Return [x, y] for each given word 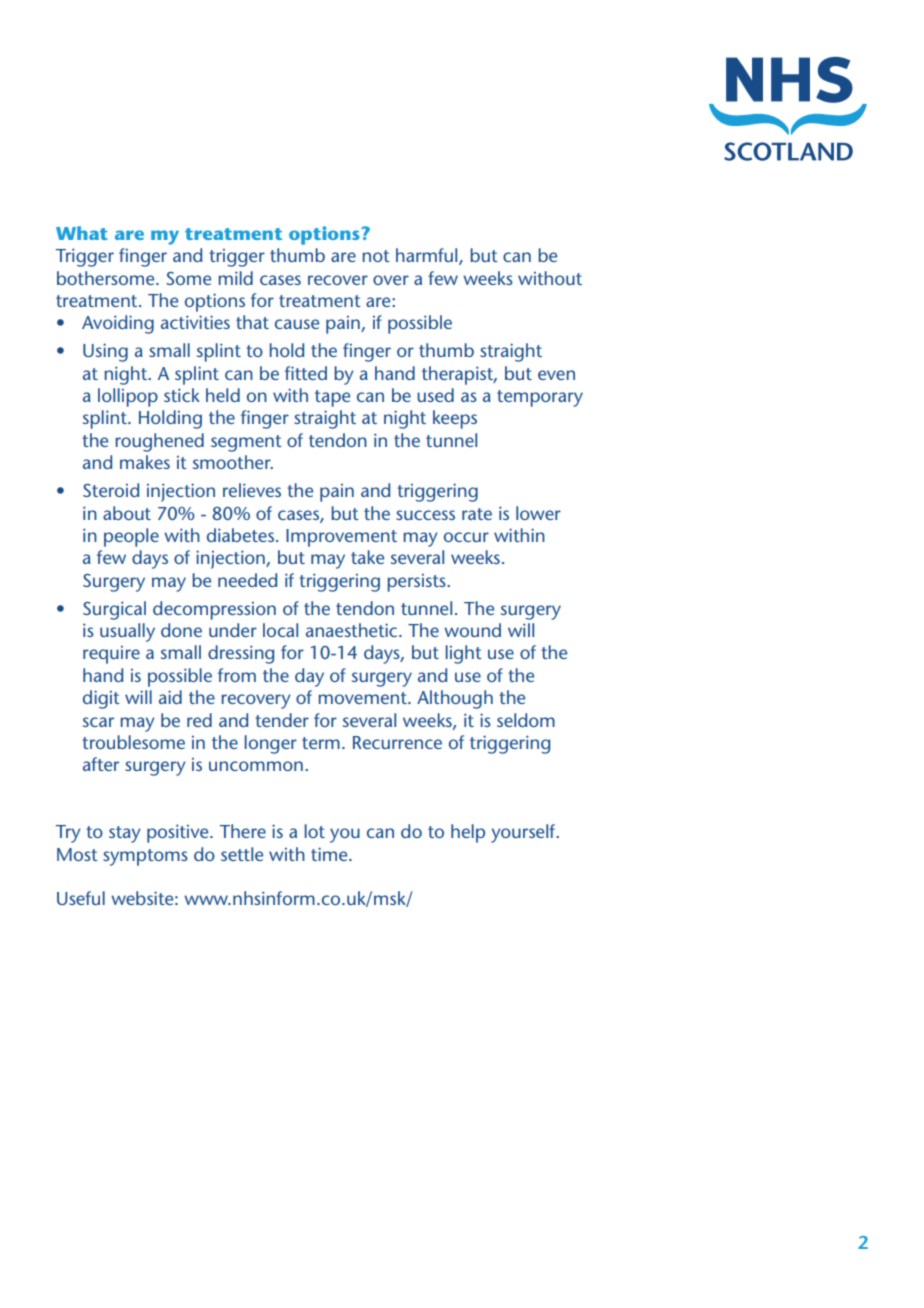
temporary [540, 398]
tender [282, 720]
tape [332, 398]
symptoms [145, 857]
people [131, 537]
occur [466, 537]
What [82, 233]
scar [98, 722]
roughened [159, 442]
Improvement [341, 538]
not [376, 256]
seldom [526, 720]
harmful [428, 256]
